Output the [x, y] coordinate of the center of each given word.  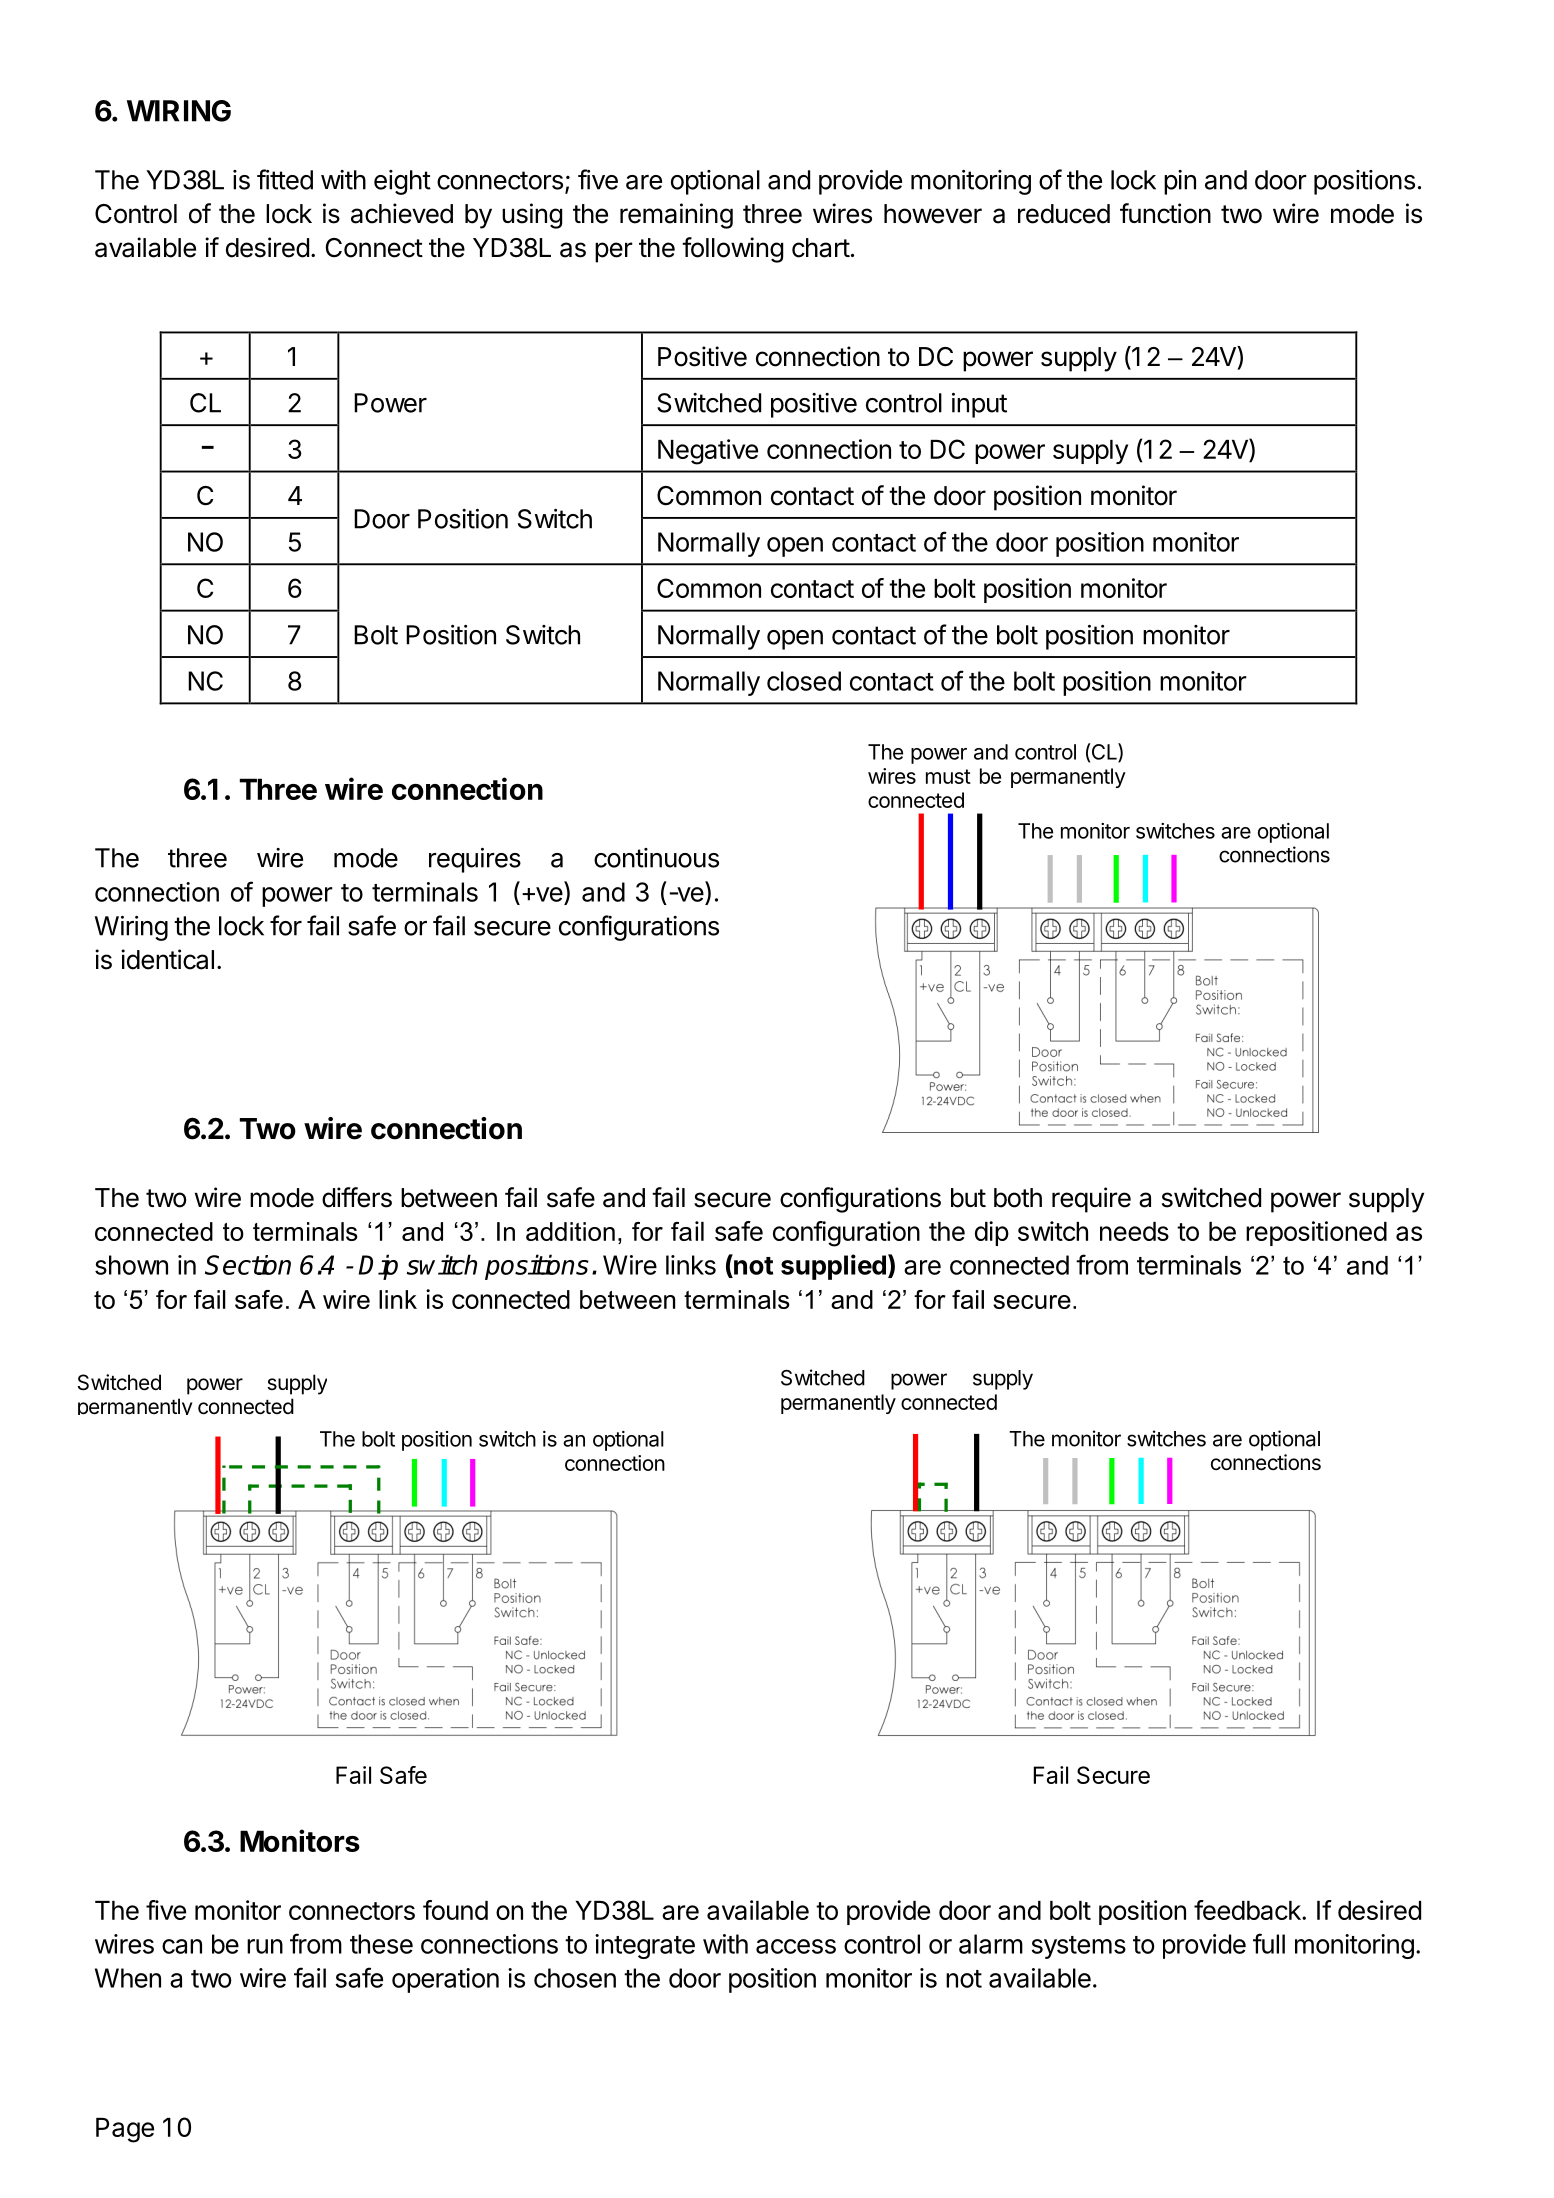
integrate [645, 1946]
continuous [656, 858]
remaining [676, 216]
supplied [833, 1267]
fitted [285, 179]
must [948, 776]
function [1165, 213]
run [265, 1946]
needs [1134, 1231]
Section [248, 1265]
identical [167, 959]
